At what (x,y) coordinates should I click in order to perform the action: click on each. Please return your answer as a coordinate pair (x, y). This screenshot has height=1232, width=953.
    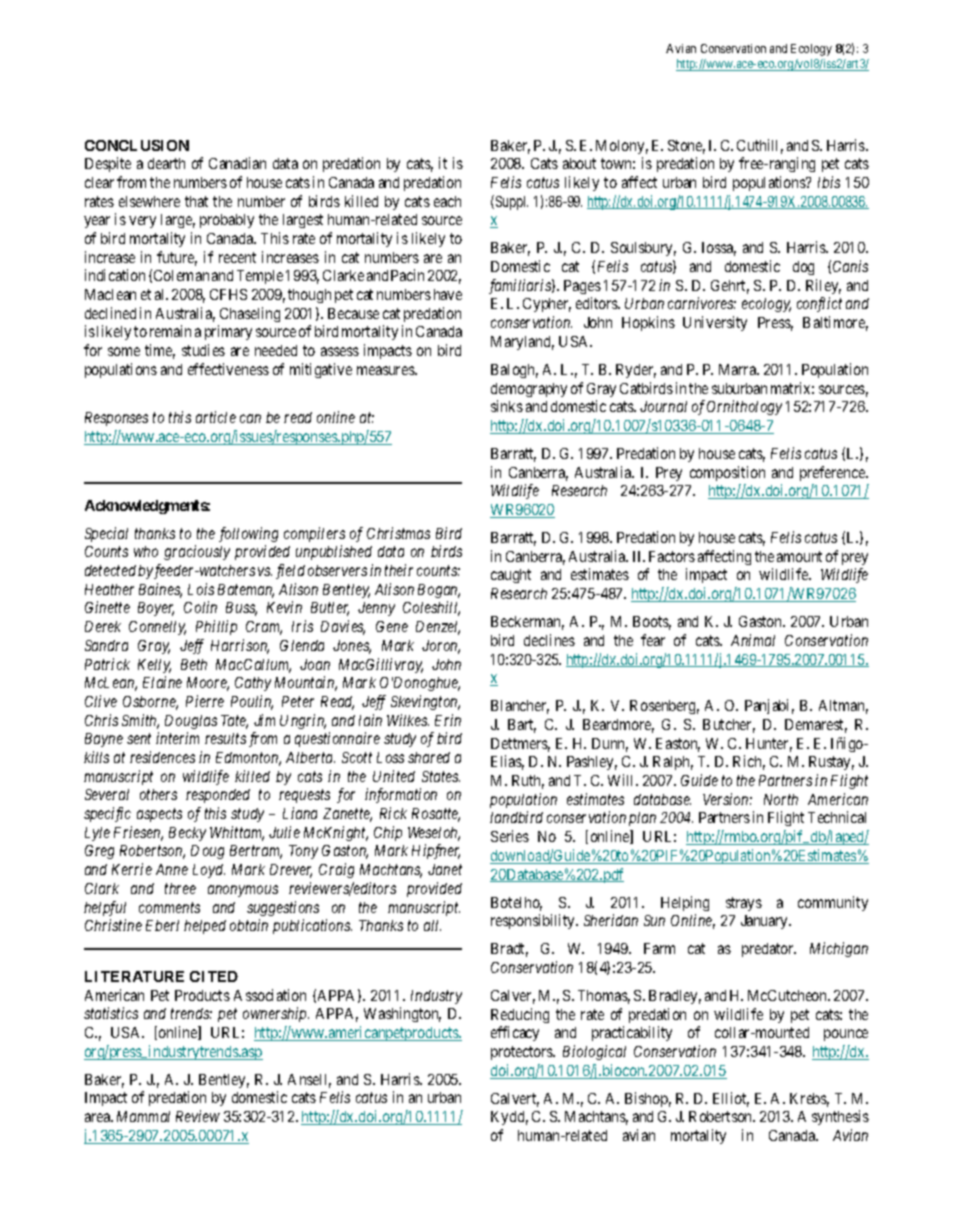
    Looking at the image, I should click on (447, 201).
